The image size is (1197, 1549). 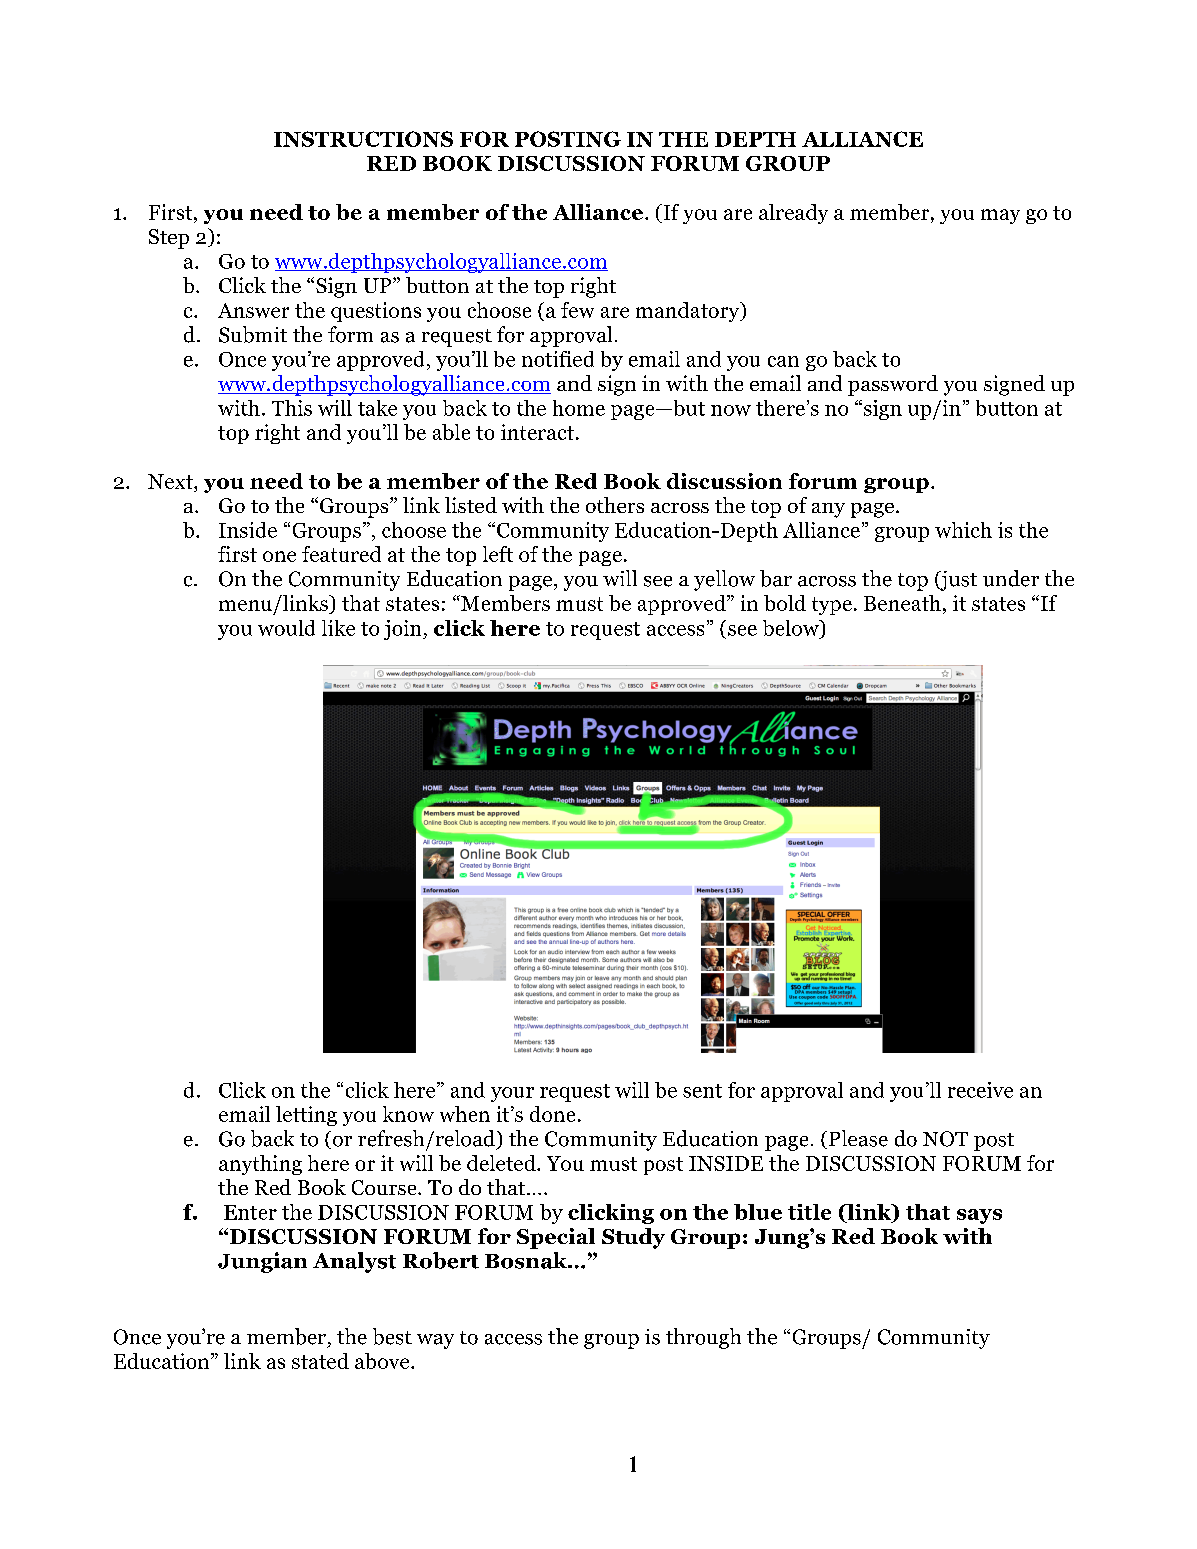 What do you see at coordinates (577, 310) in the image?
I see `few` at bounding box center [577, 310].
